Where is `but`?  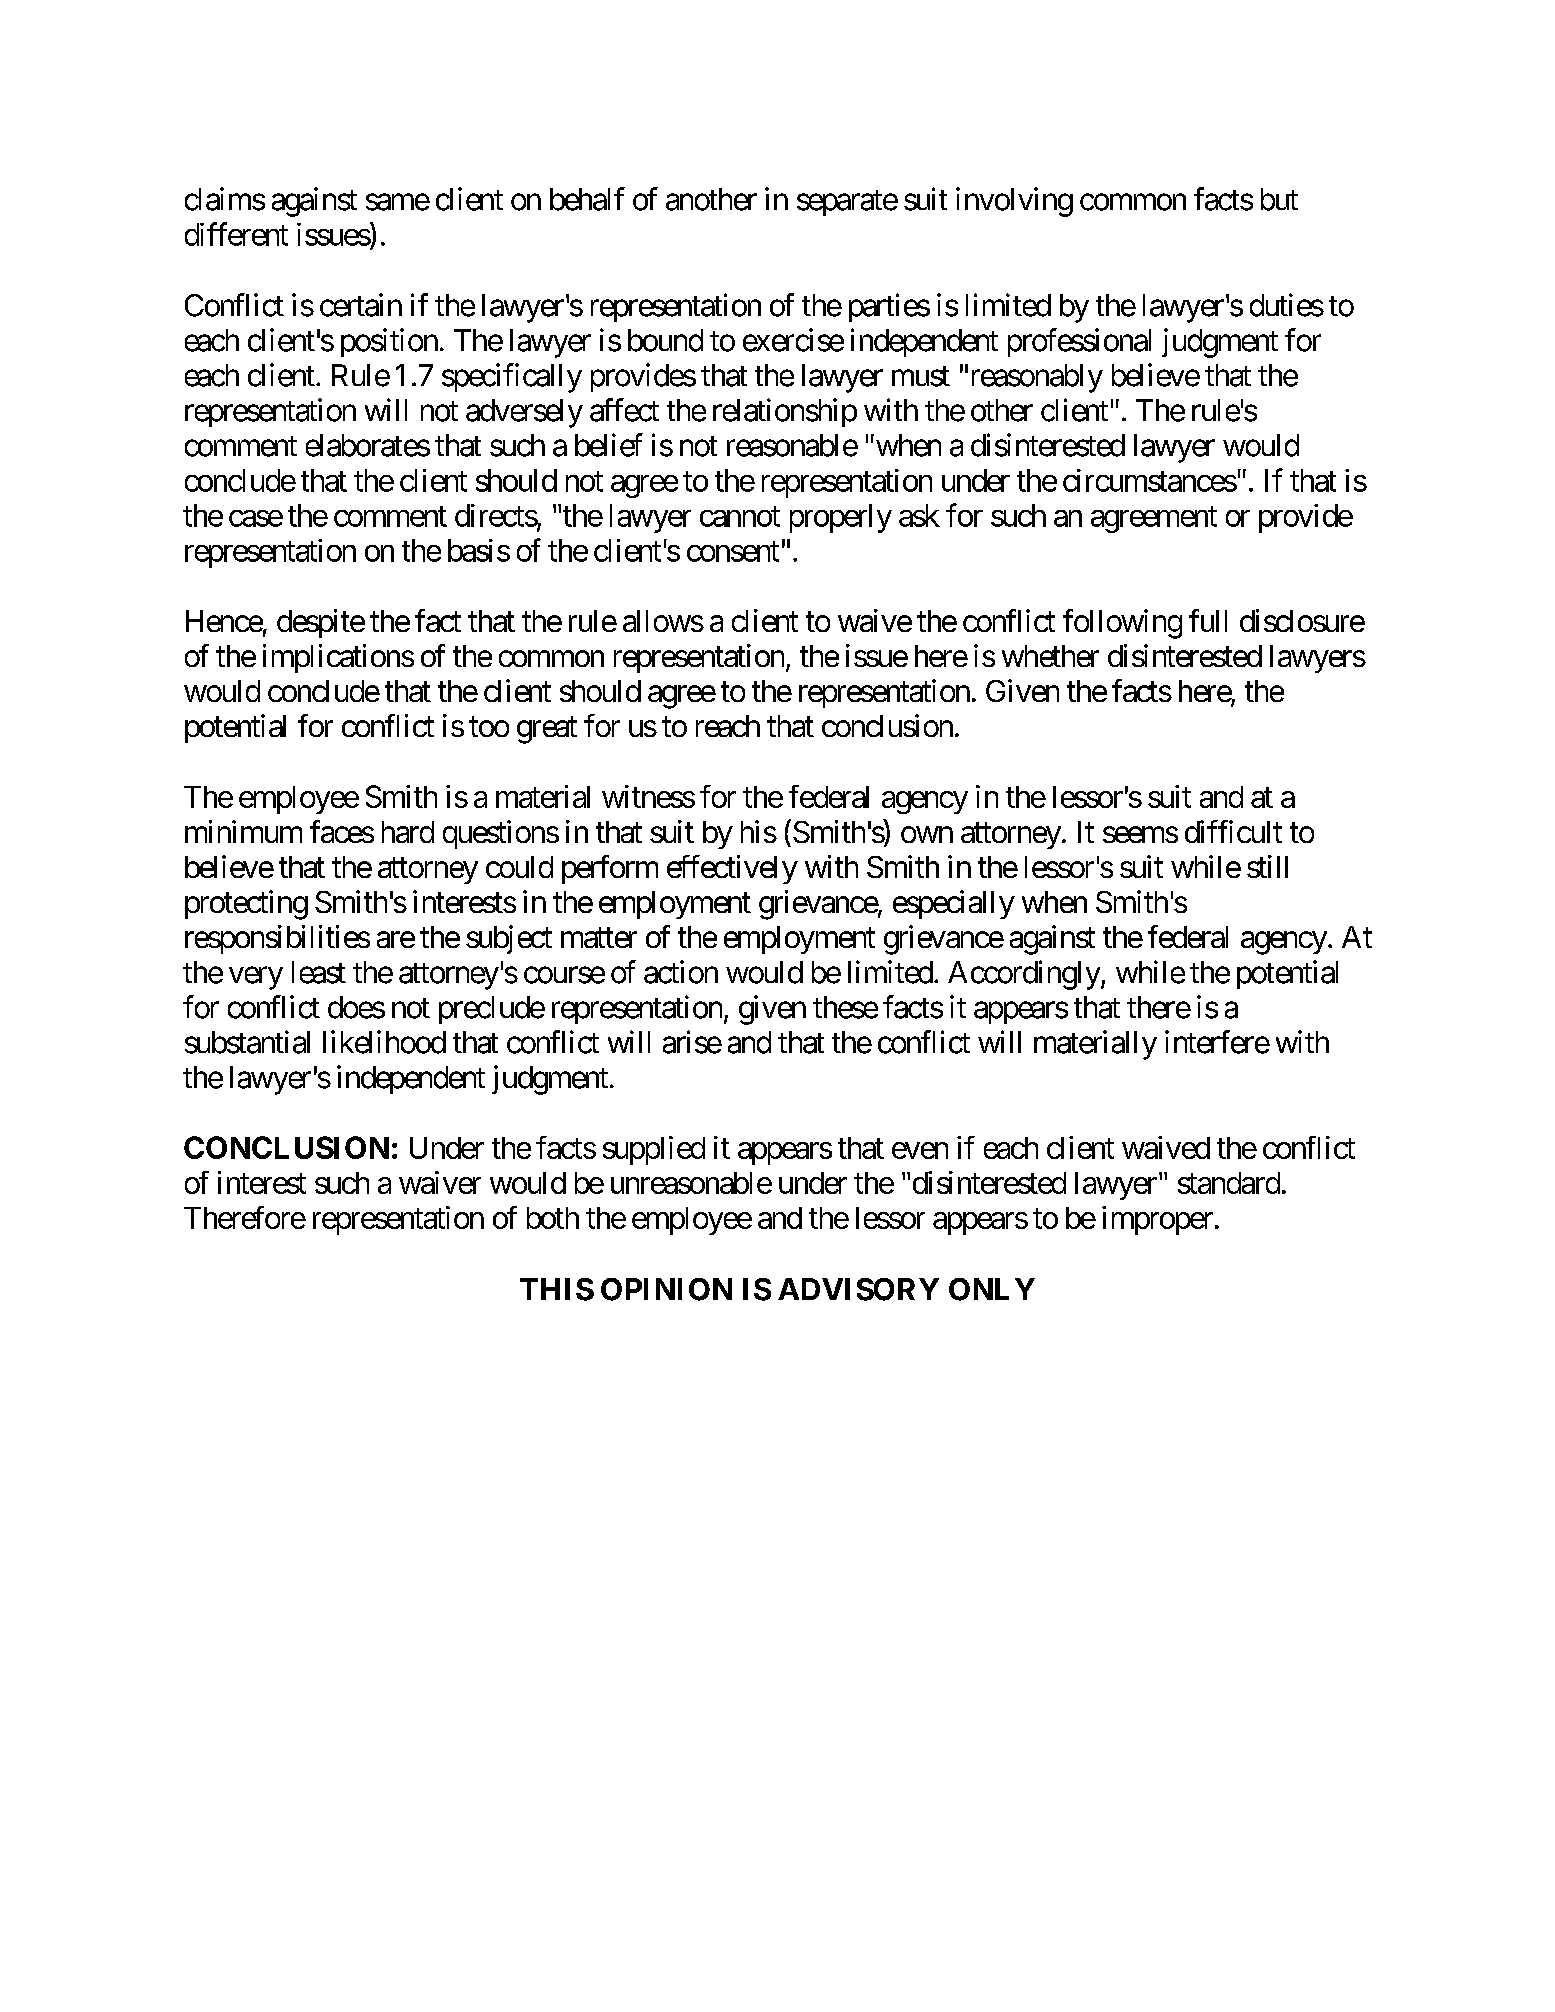
but is located at coordinates (1279, 199).
